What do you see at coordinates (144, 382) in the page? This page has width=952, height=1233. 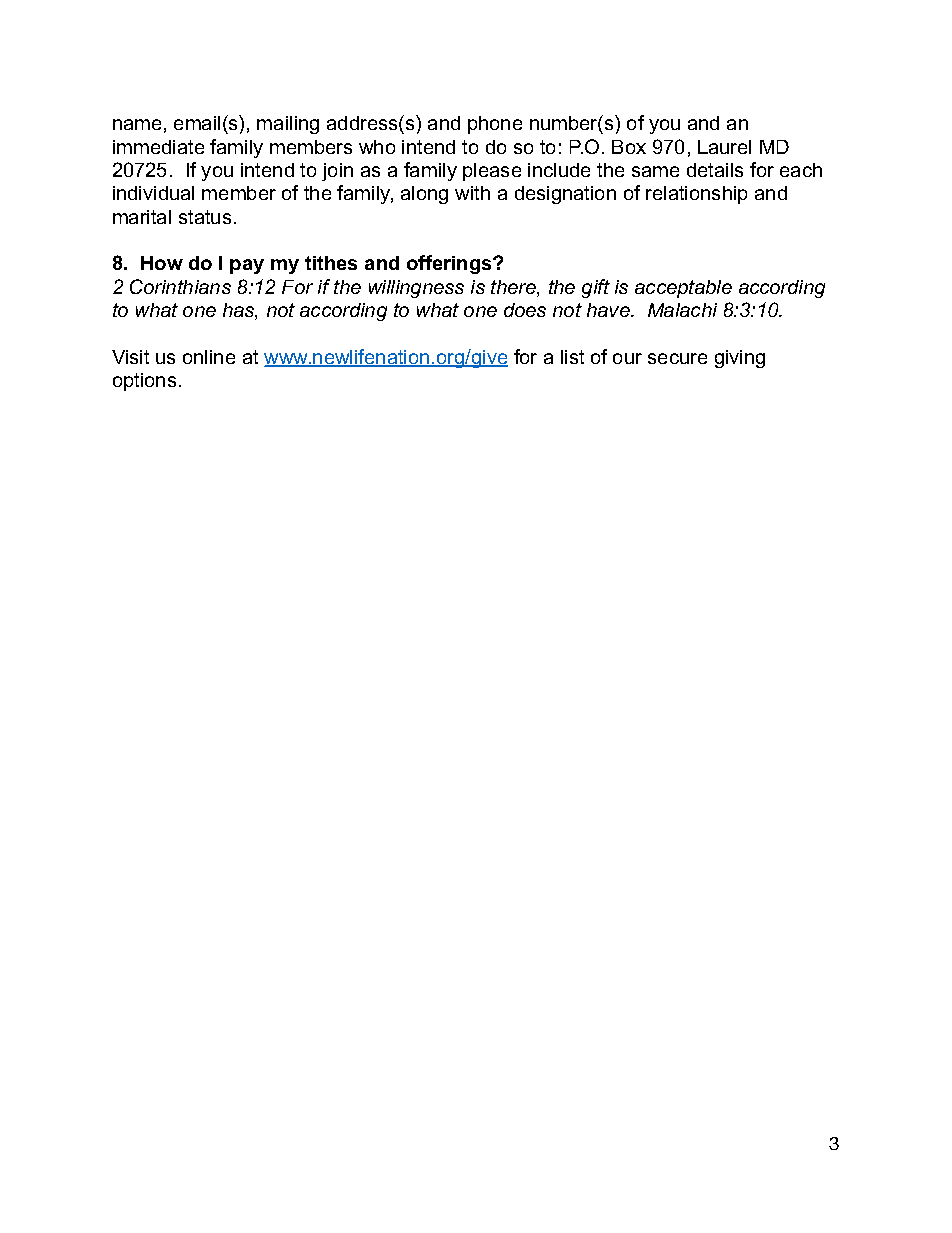 I see `options` at bounding box center [144, 382].
